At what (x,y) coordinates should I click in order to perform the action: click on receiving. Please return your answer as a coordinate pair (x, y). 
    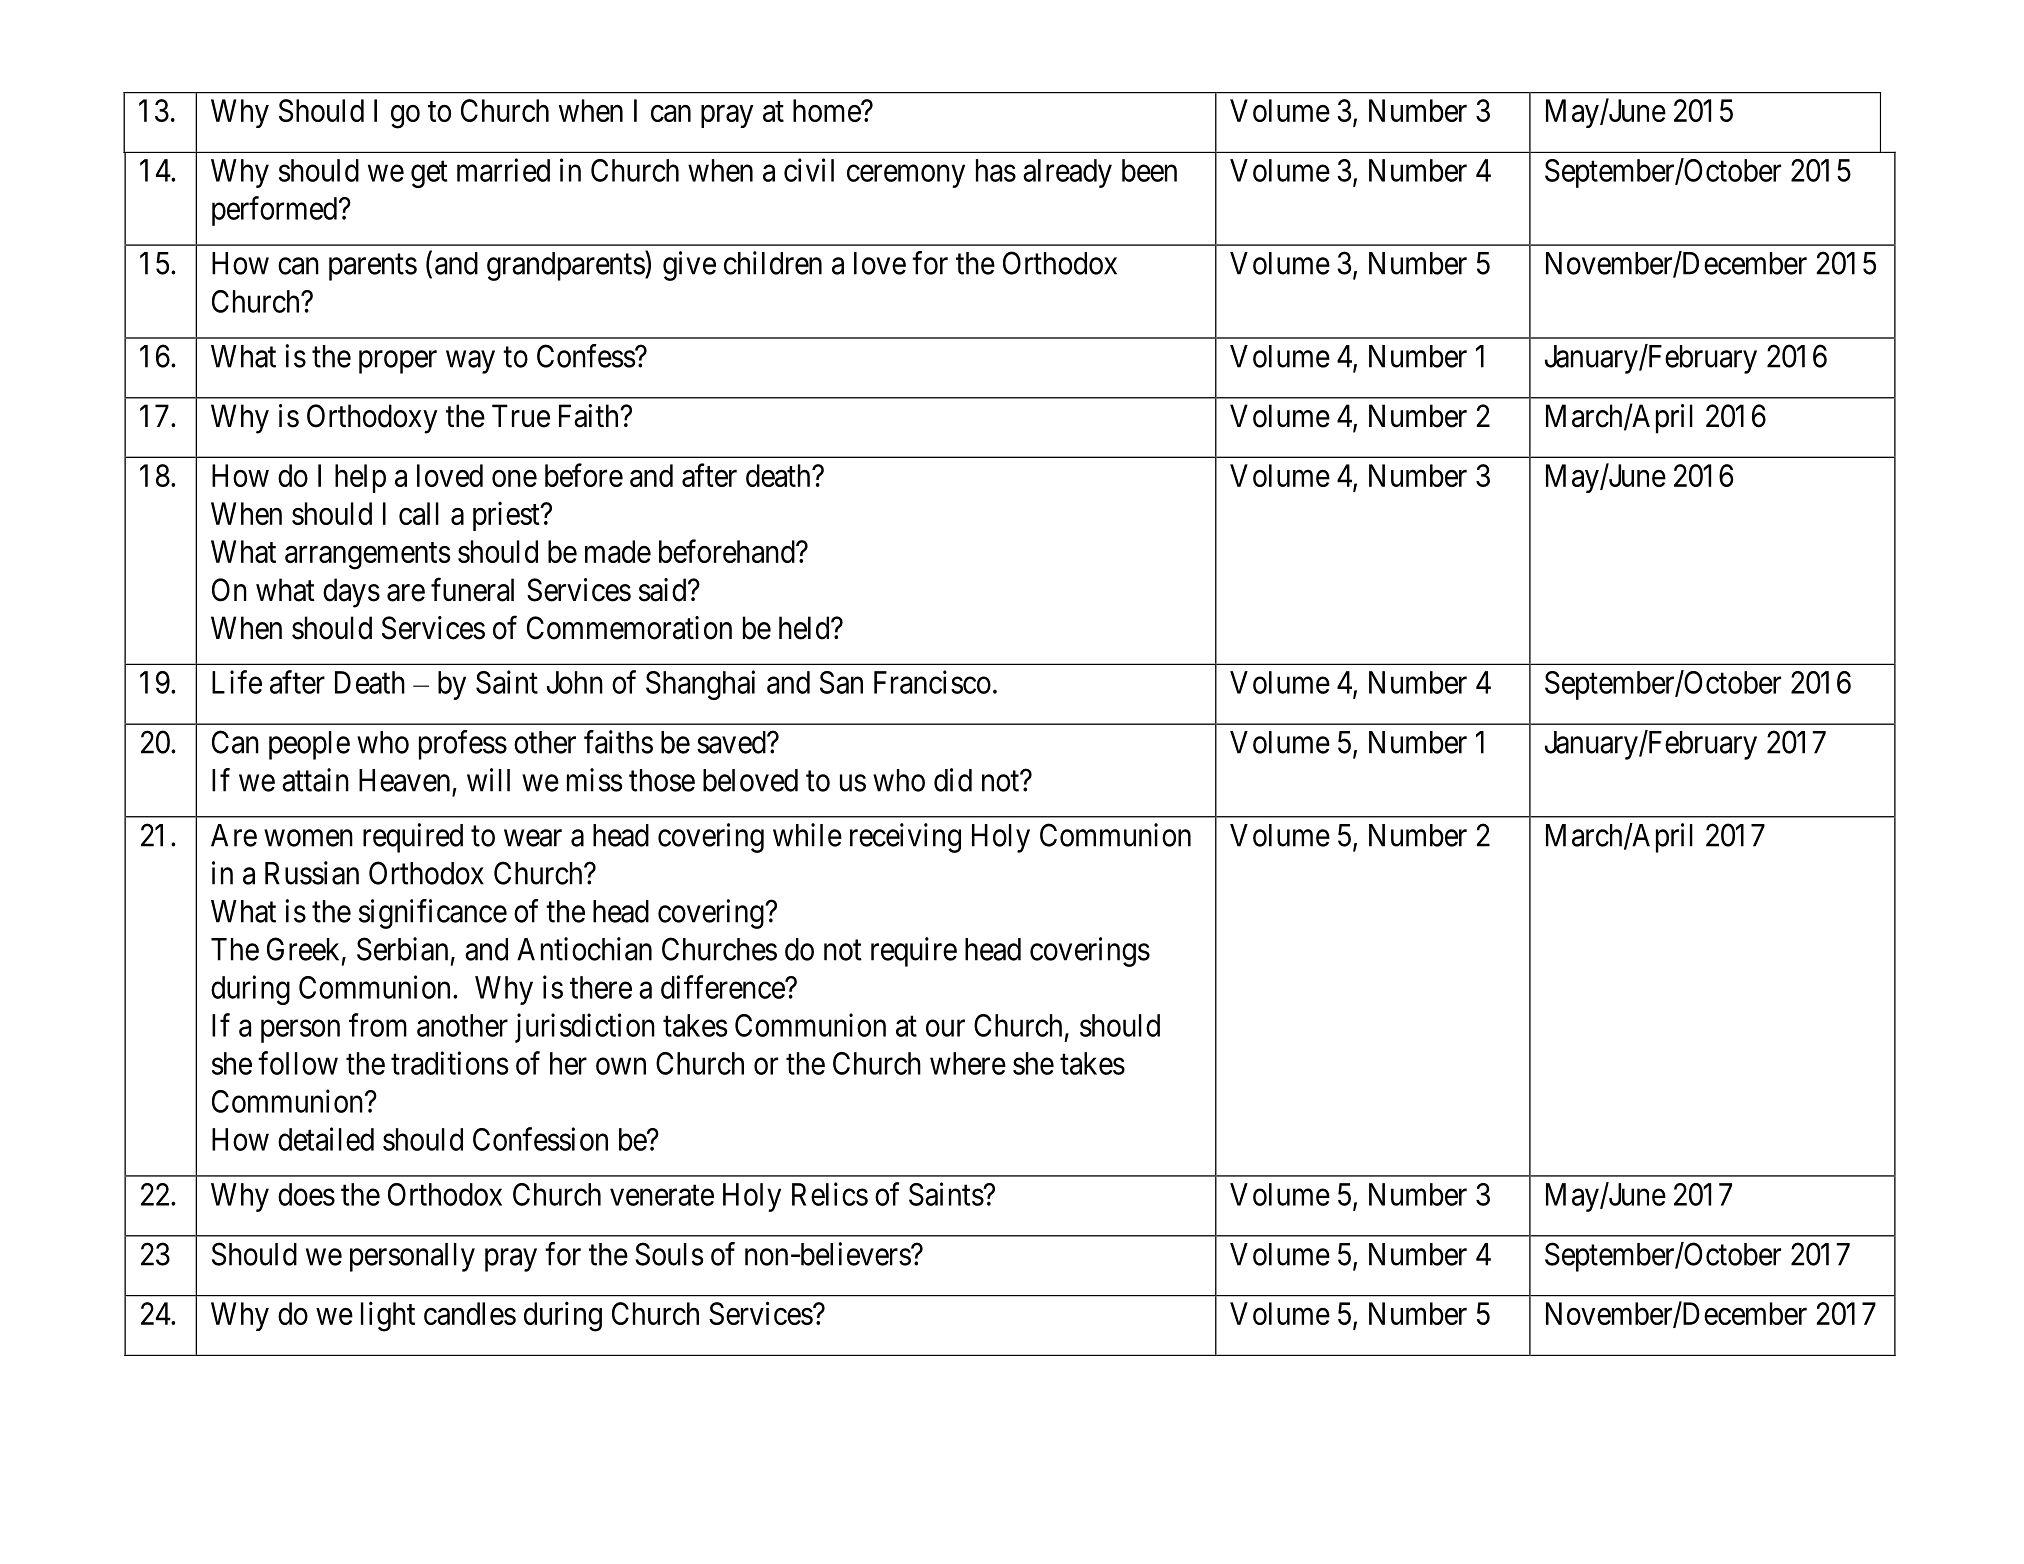
    Looking at the image, I should click on (905, 838).
